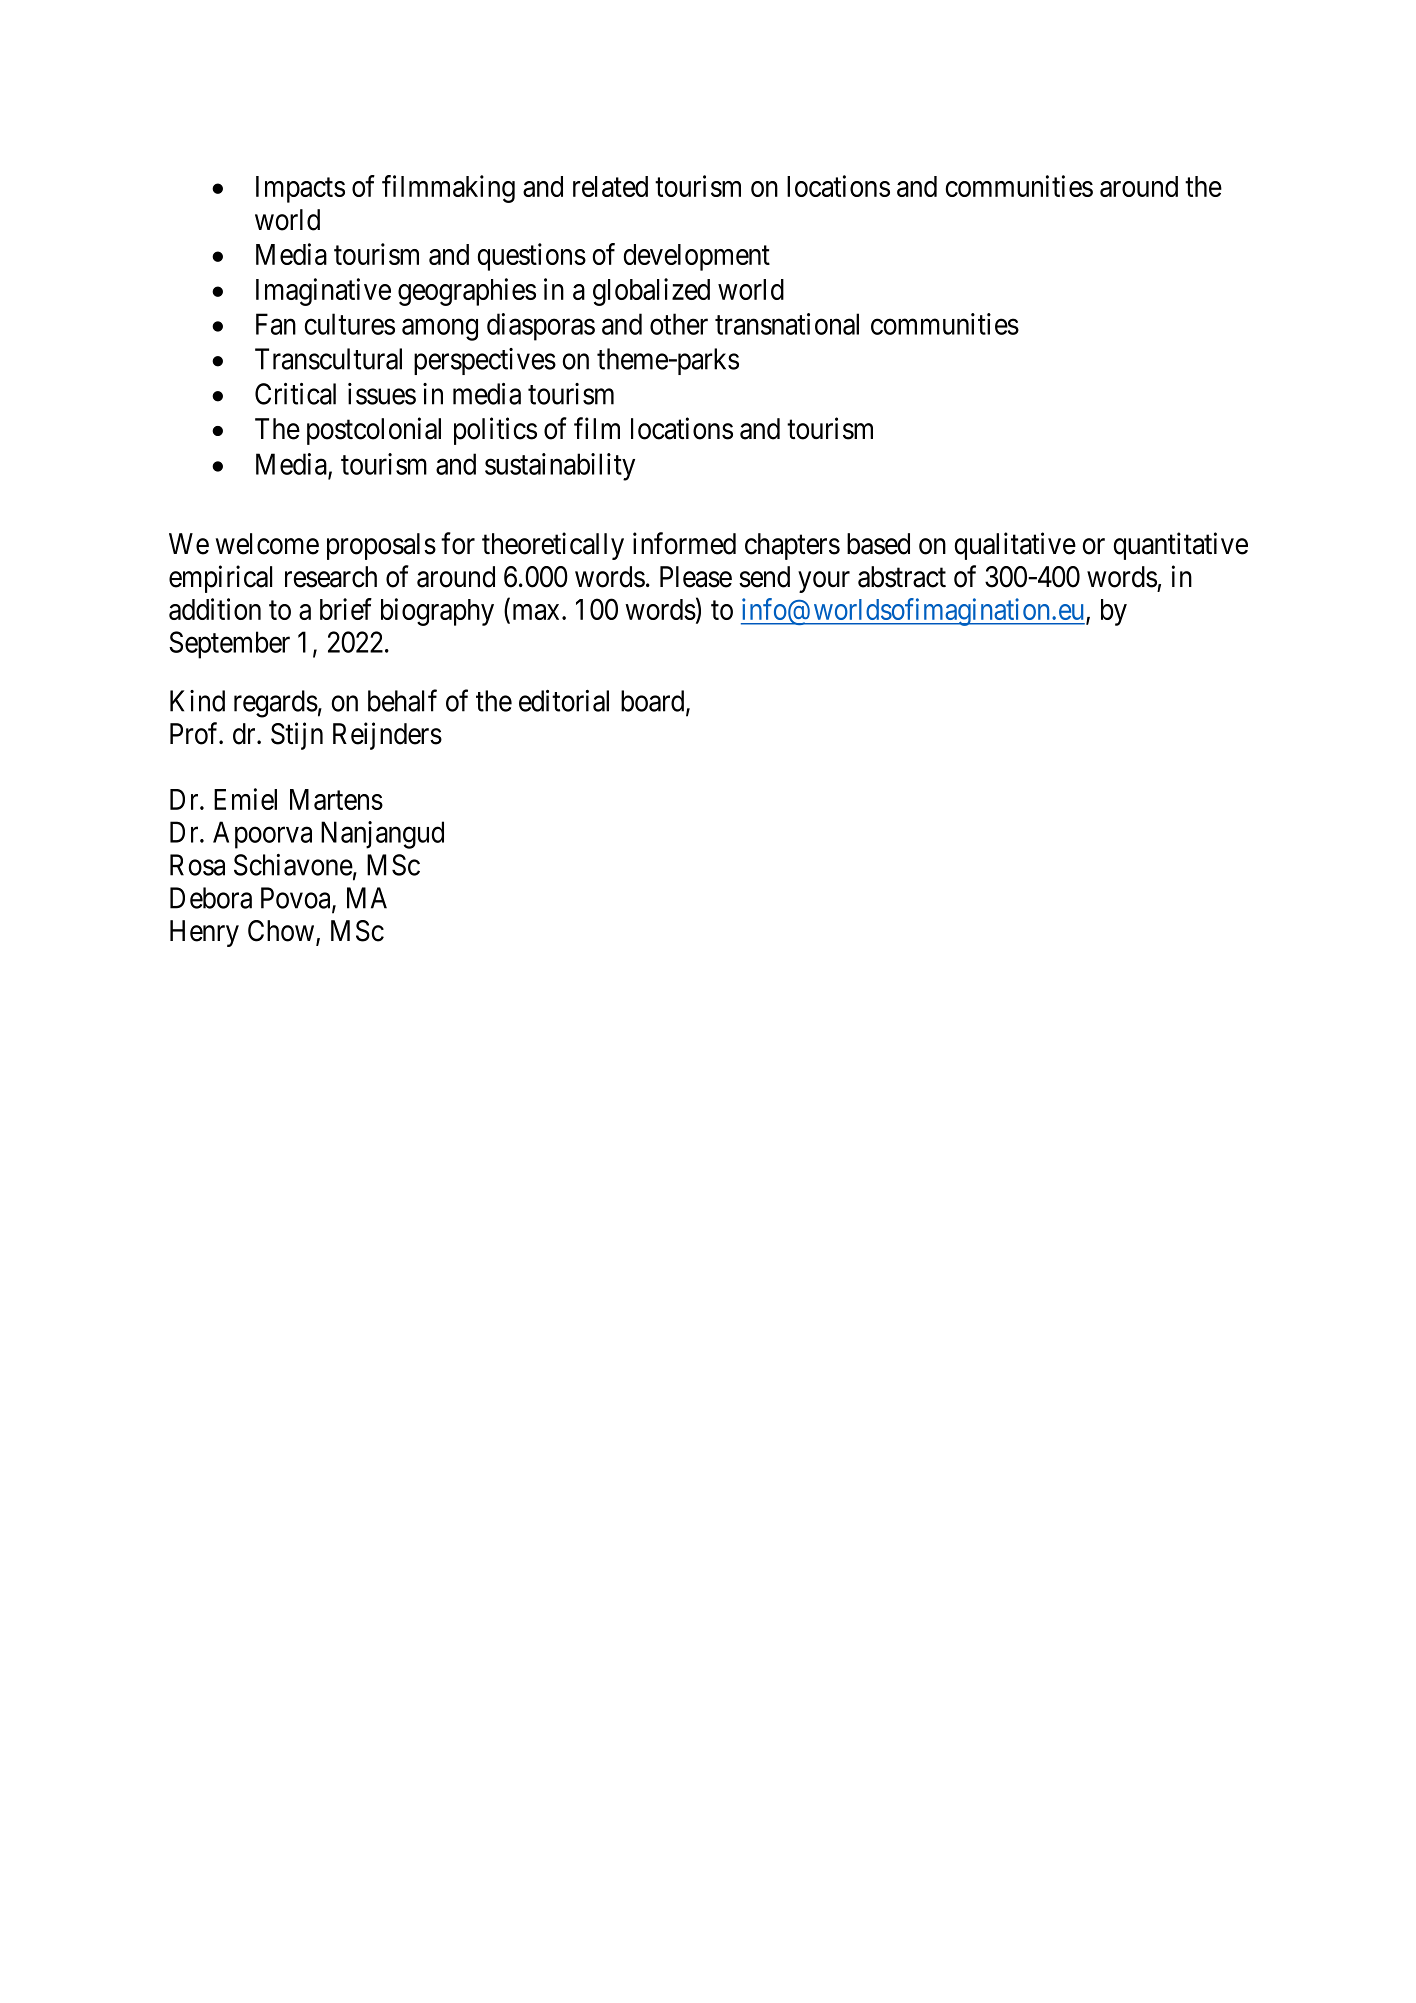 This image has width=1416, height=2003. I want to click on Chow, so click(282, 932).
